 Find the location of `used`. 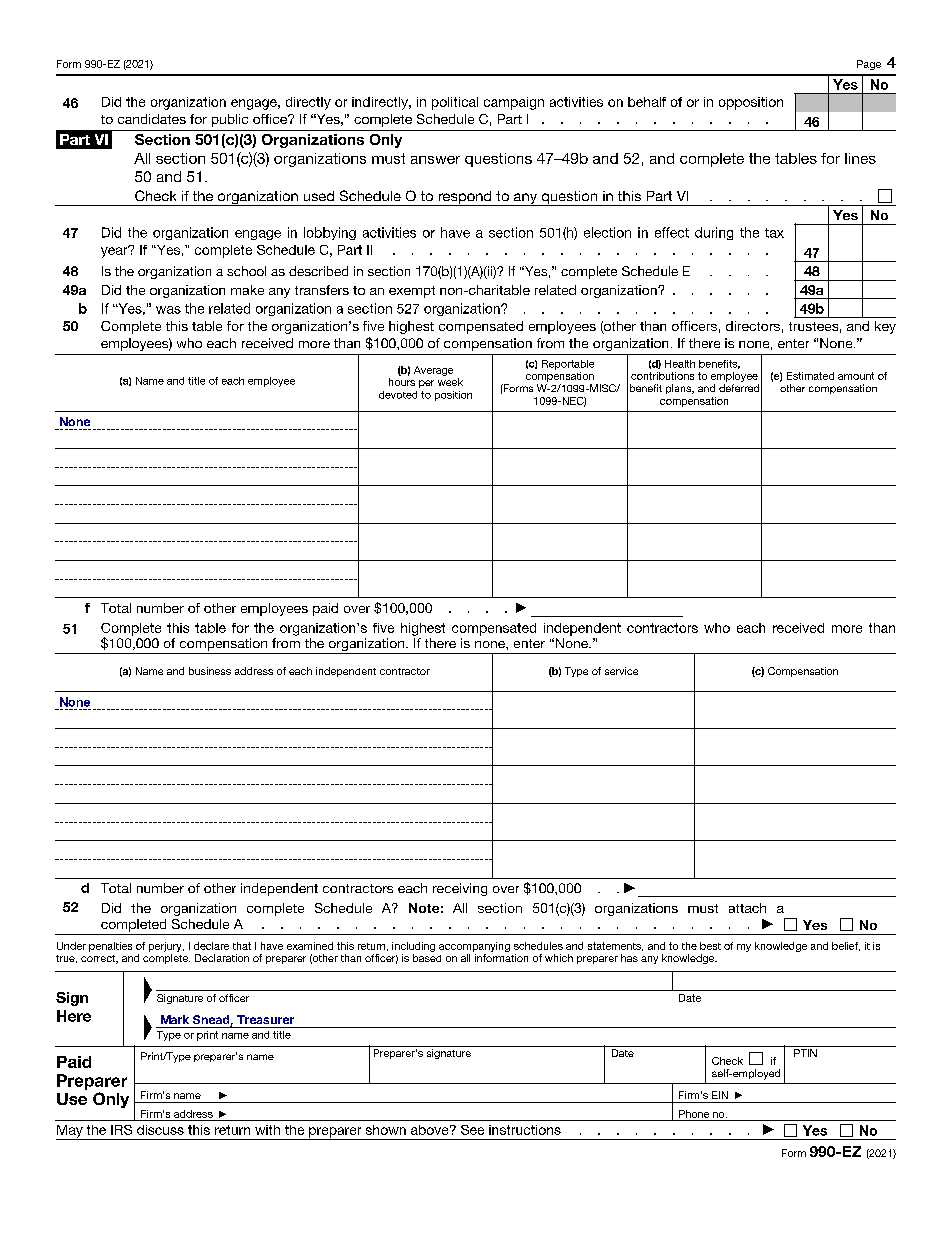

used is located at coordinates (319, 196).
